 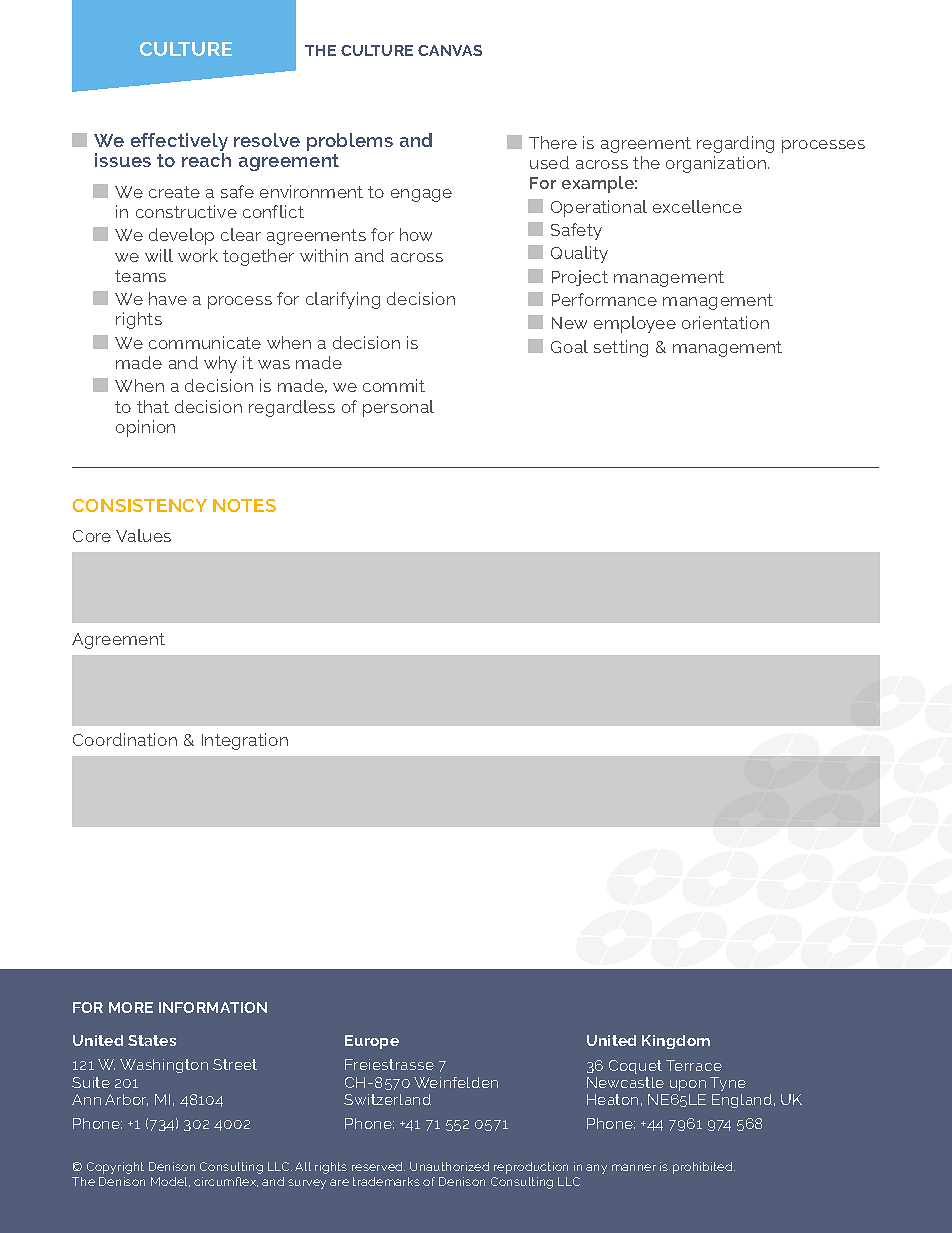 What do you see at coordinates (621, 348) in the screenshot?
I see `setting` at bounding box center [621, 348].
